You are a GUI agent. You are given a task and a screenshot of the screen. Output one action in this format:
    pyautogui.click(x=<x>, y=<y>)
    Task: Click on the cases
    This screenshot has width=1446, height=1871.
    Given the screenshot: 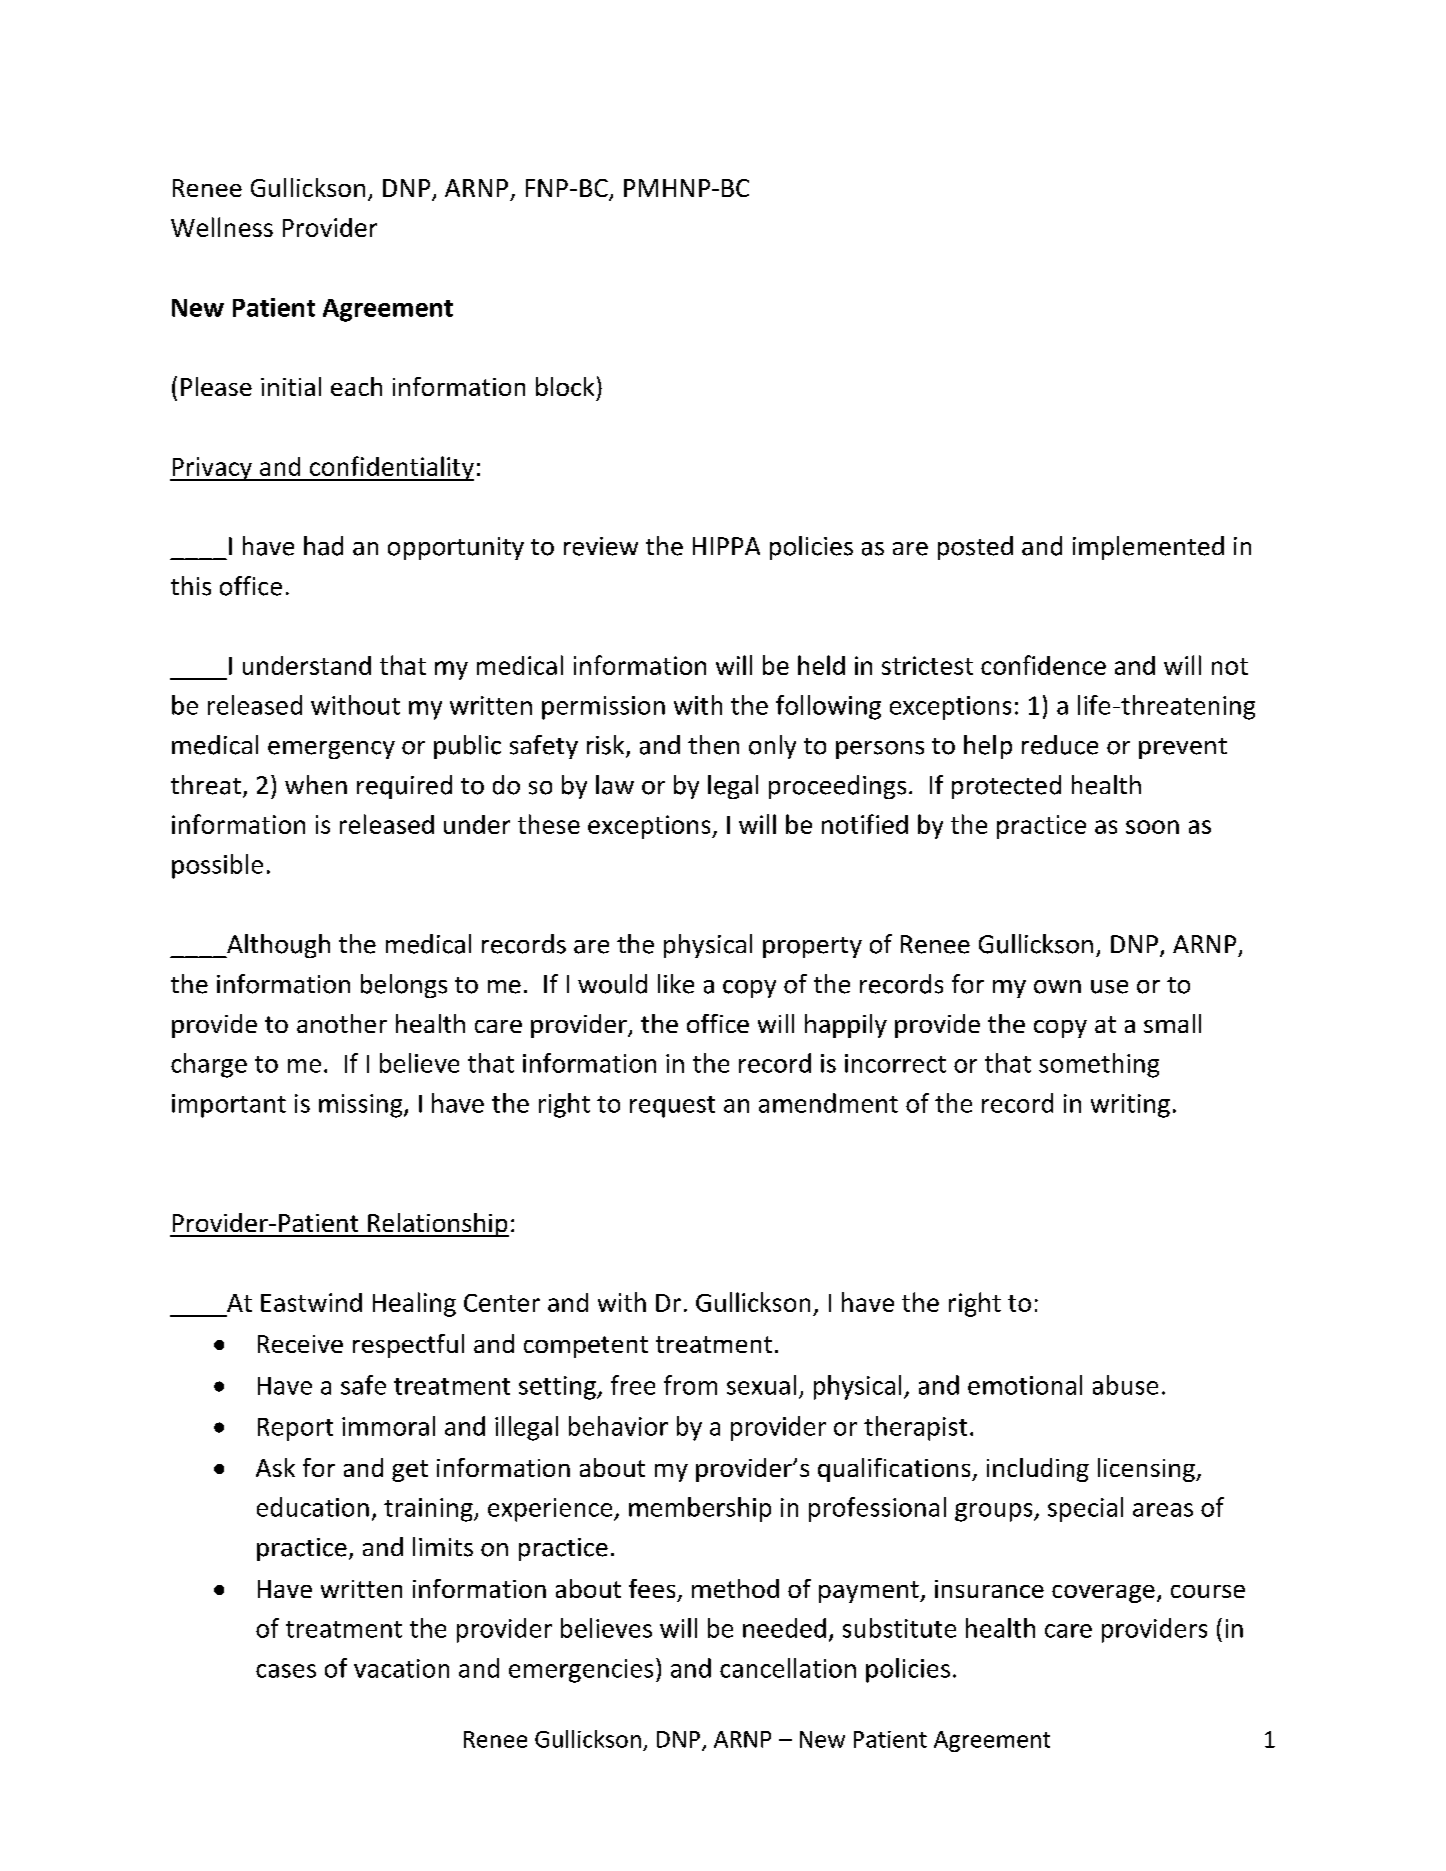 What is the action you would take?
    pyautogui.click(x=286, y=1671)
